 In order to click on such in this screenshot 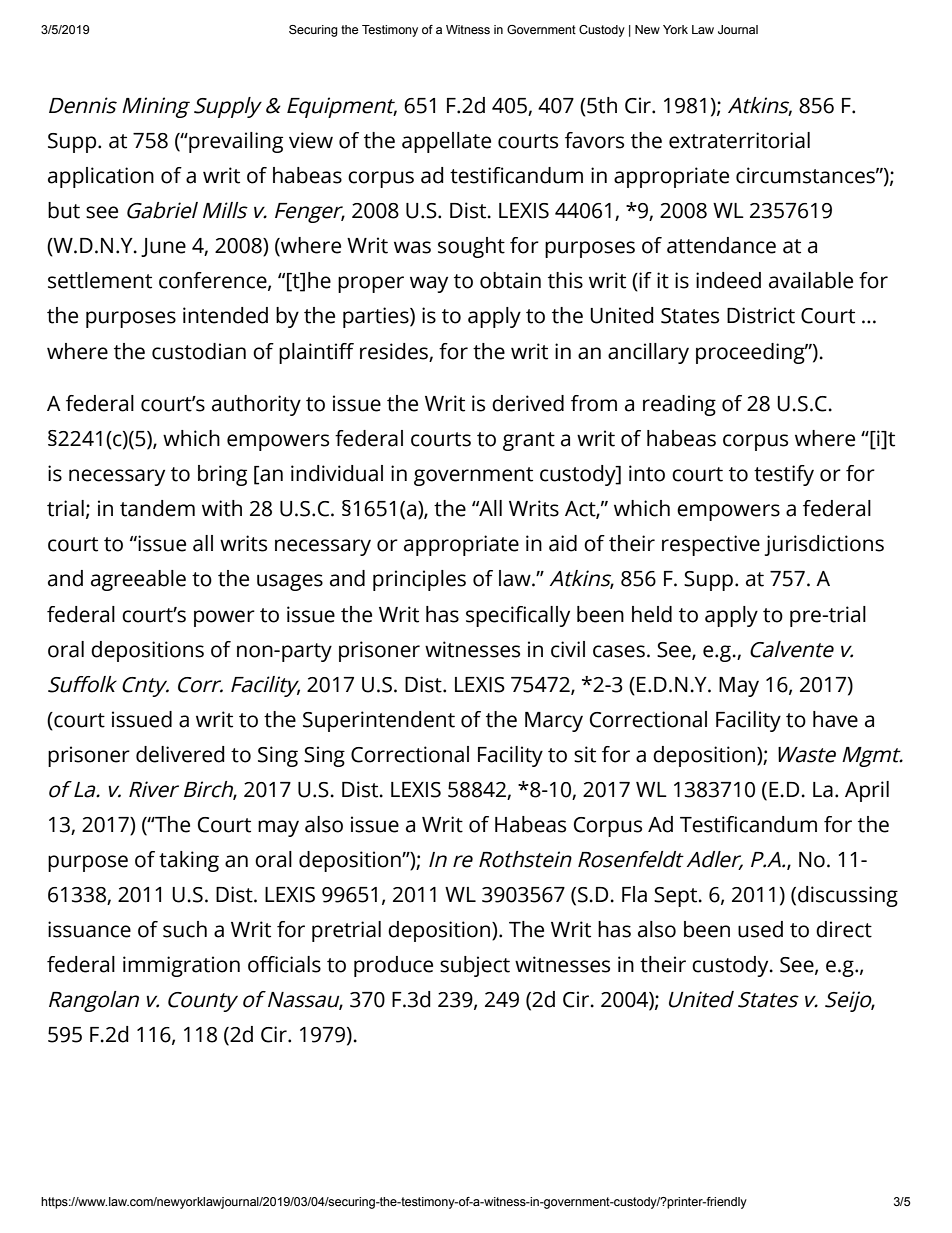, I will do `click(185, 929)`.
